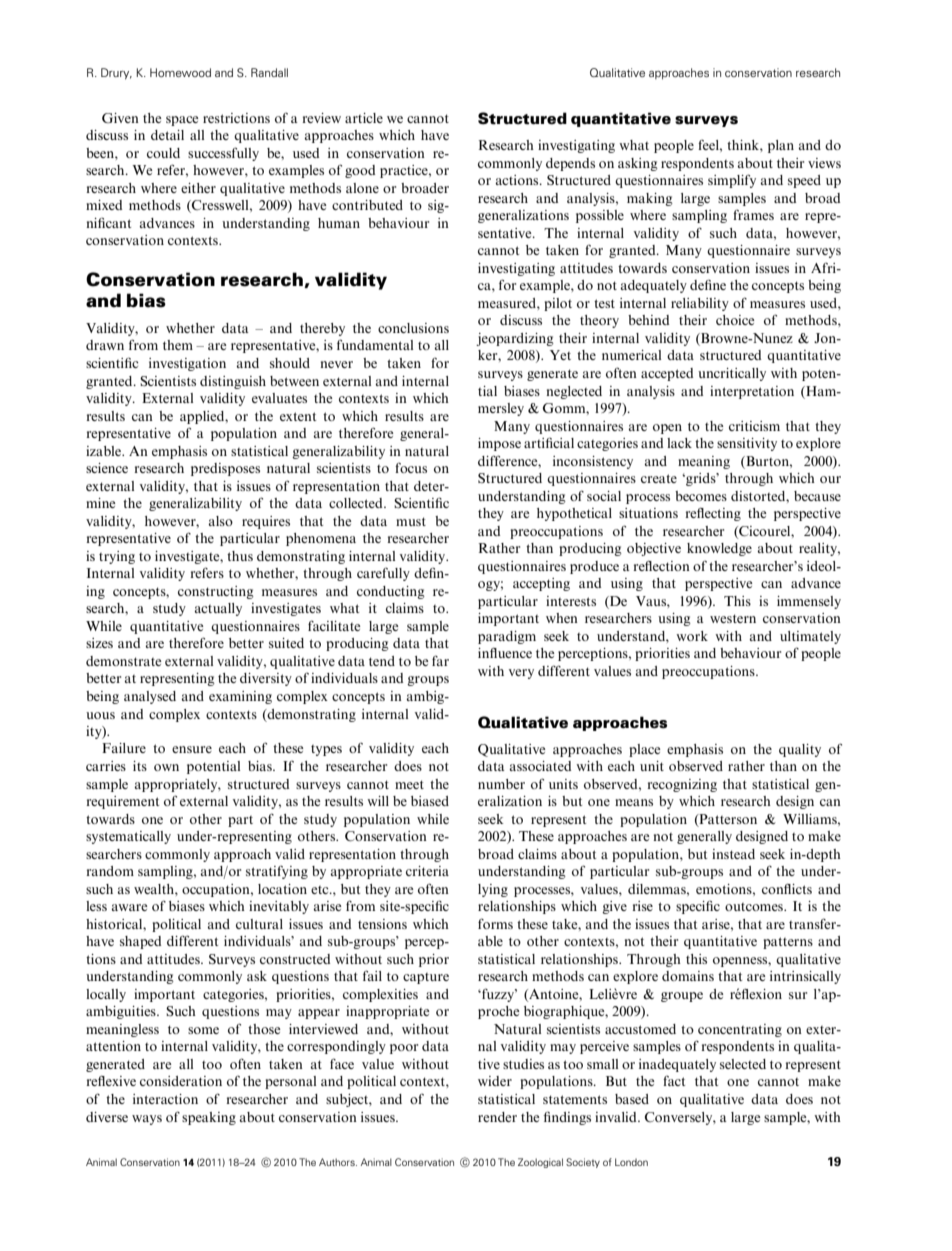  Describe the element at coordinates (497, 1117) in the document. I see `render` at that location.
